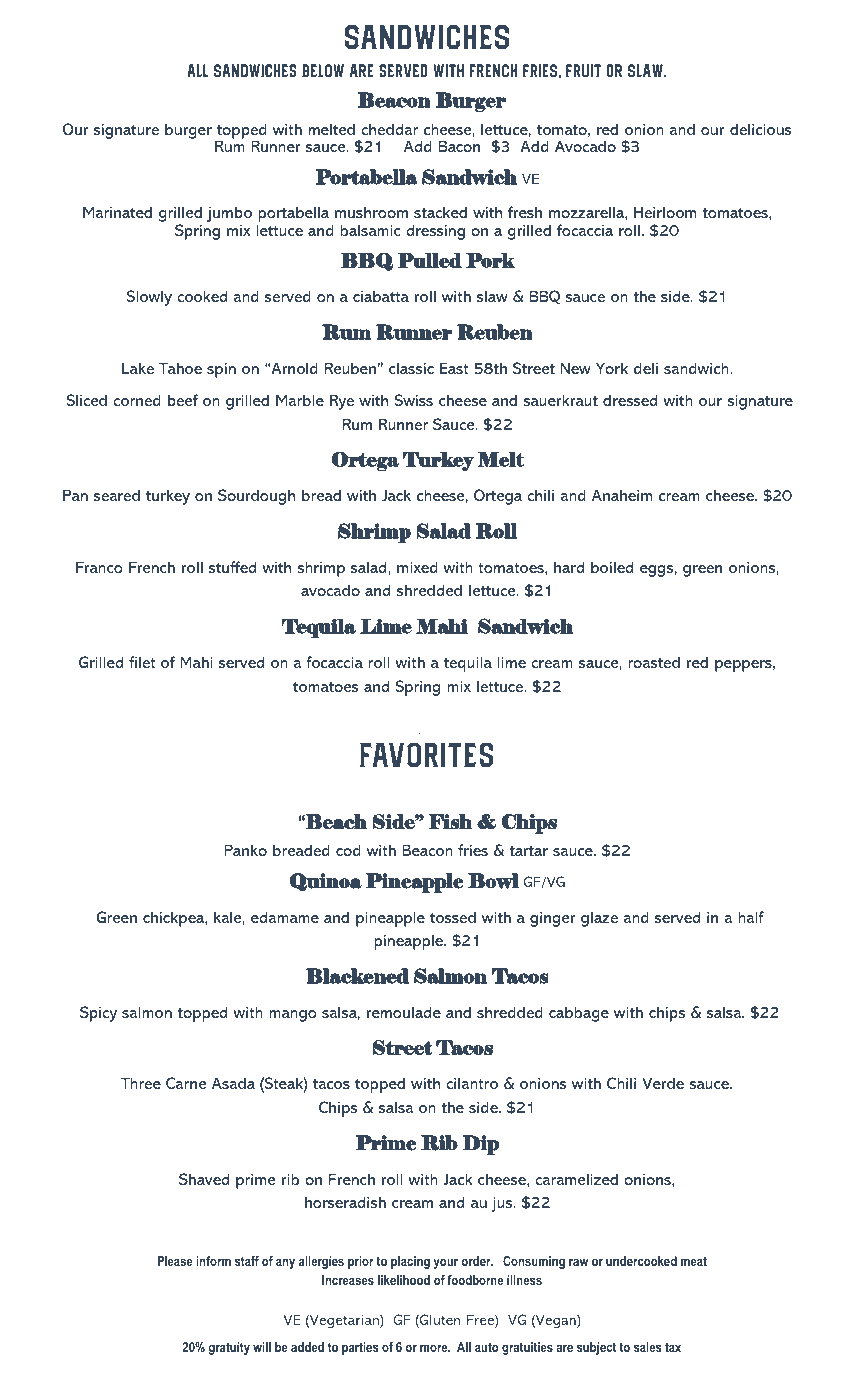 The width and height of the document is (849, 1400). I want to click on Please, so click(175, 1261).
